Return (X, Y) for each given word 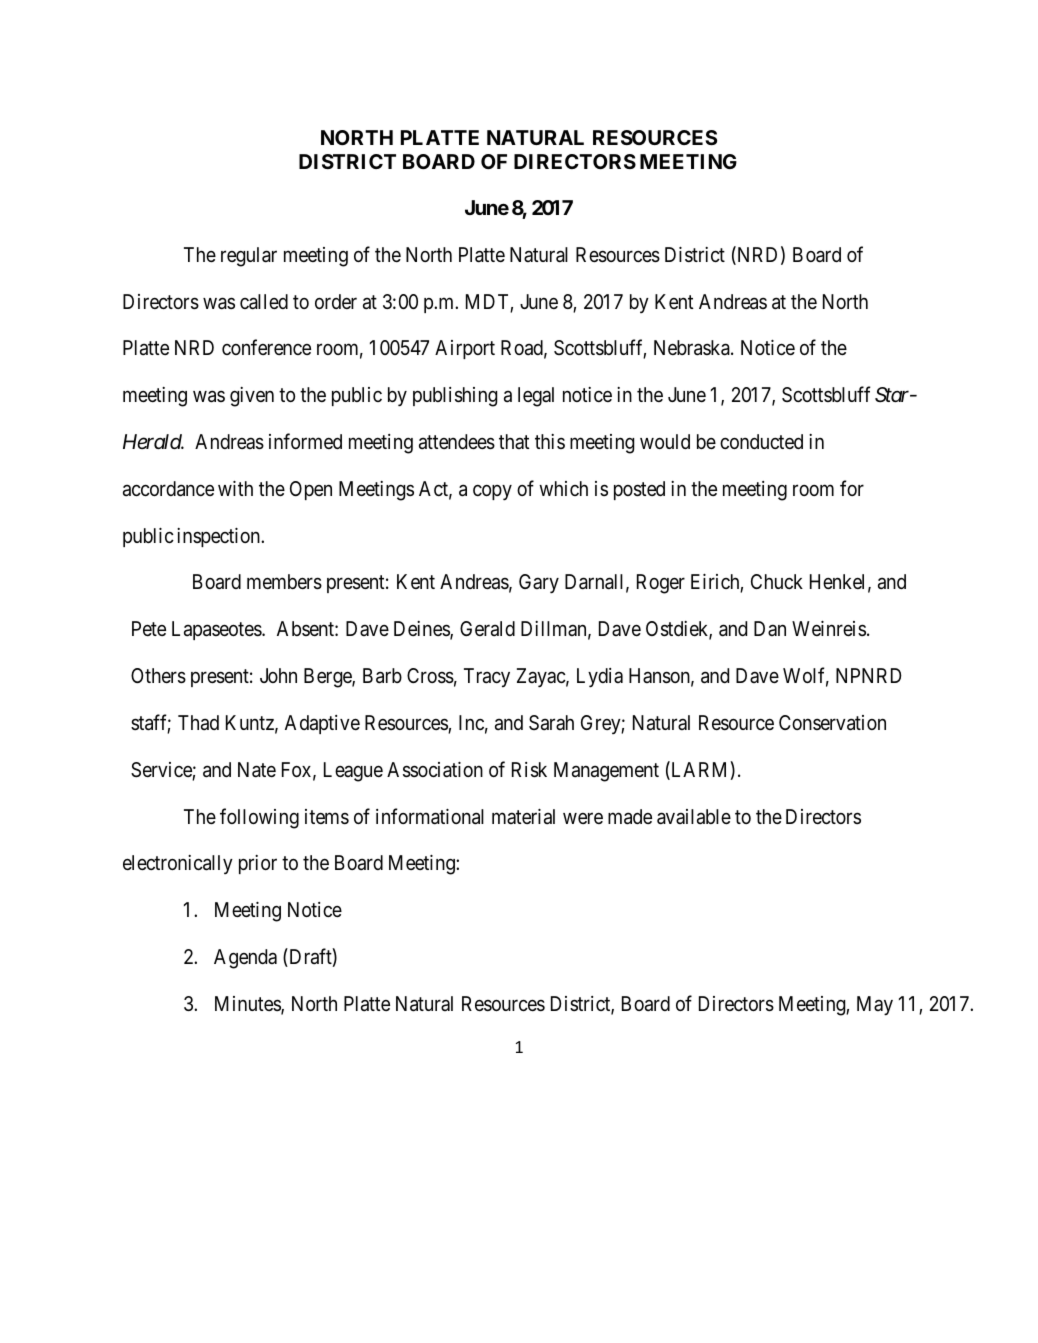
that (514, 441)
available (694, 817)
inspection (219, 537)
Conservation (832, 723)
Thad (198, 723)
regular (249, 257)
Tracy (487, 678)
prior (258, 864)
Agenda (245, 959)
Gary (539, 584)
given (252, 397)
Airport (465, 349)
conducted (761, 441)
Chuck (777, 581)
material (523, 817)
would (665, 441)
